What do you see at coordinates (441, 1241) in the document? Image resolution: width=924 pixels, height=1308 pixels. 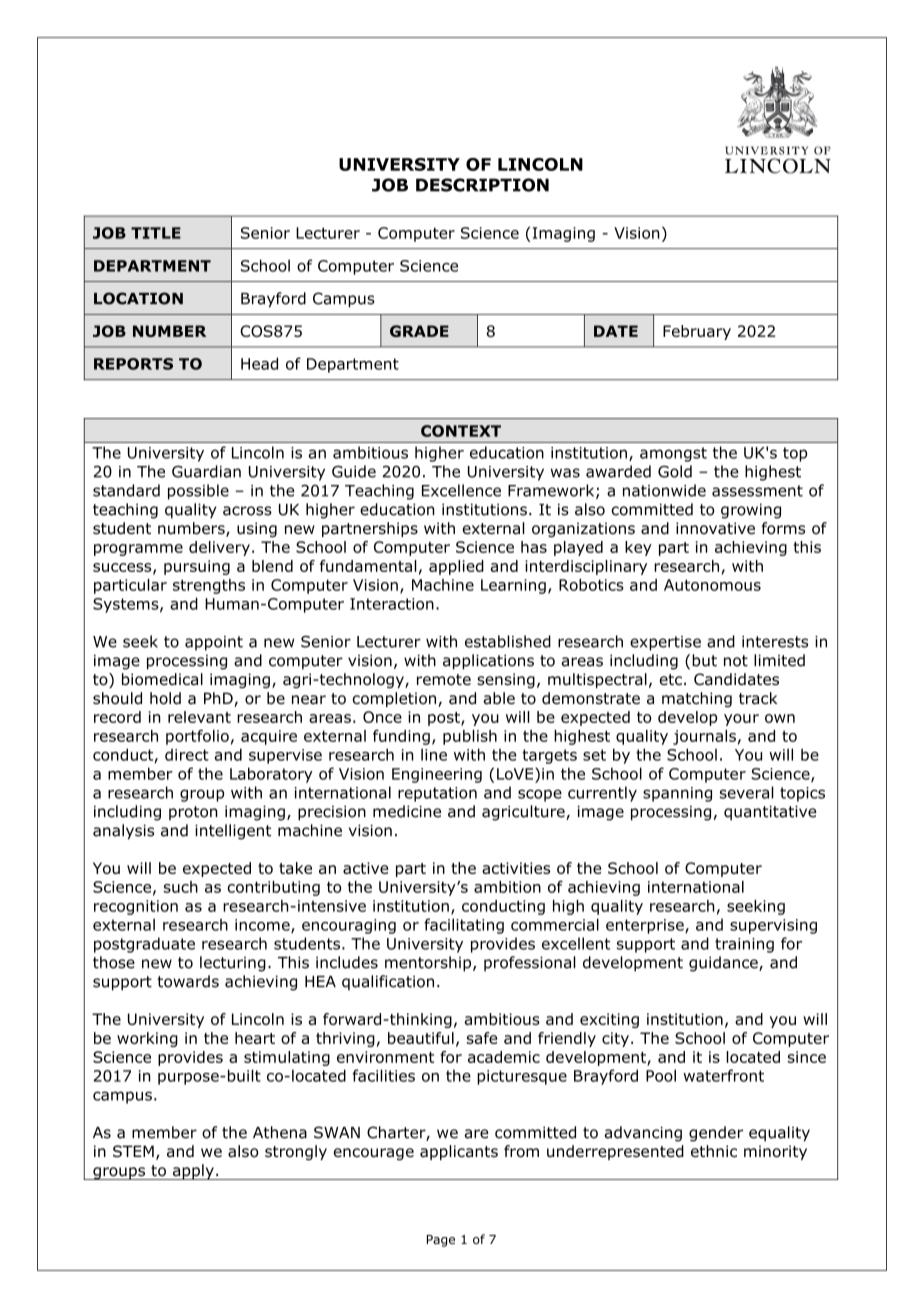 I see `Page` at bounding box center [441, 1241].
